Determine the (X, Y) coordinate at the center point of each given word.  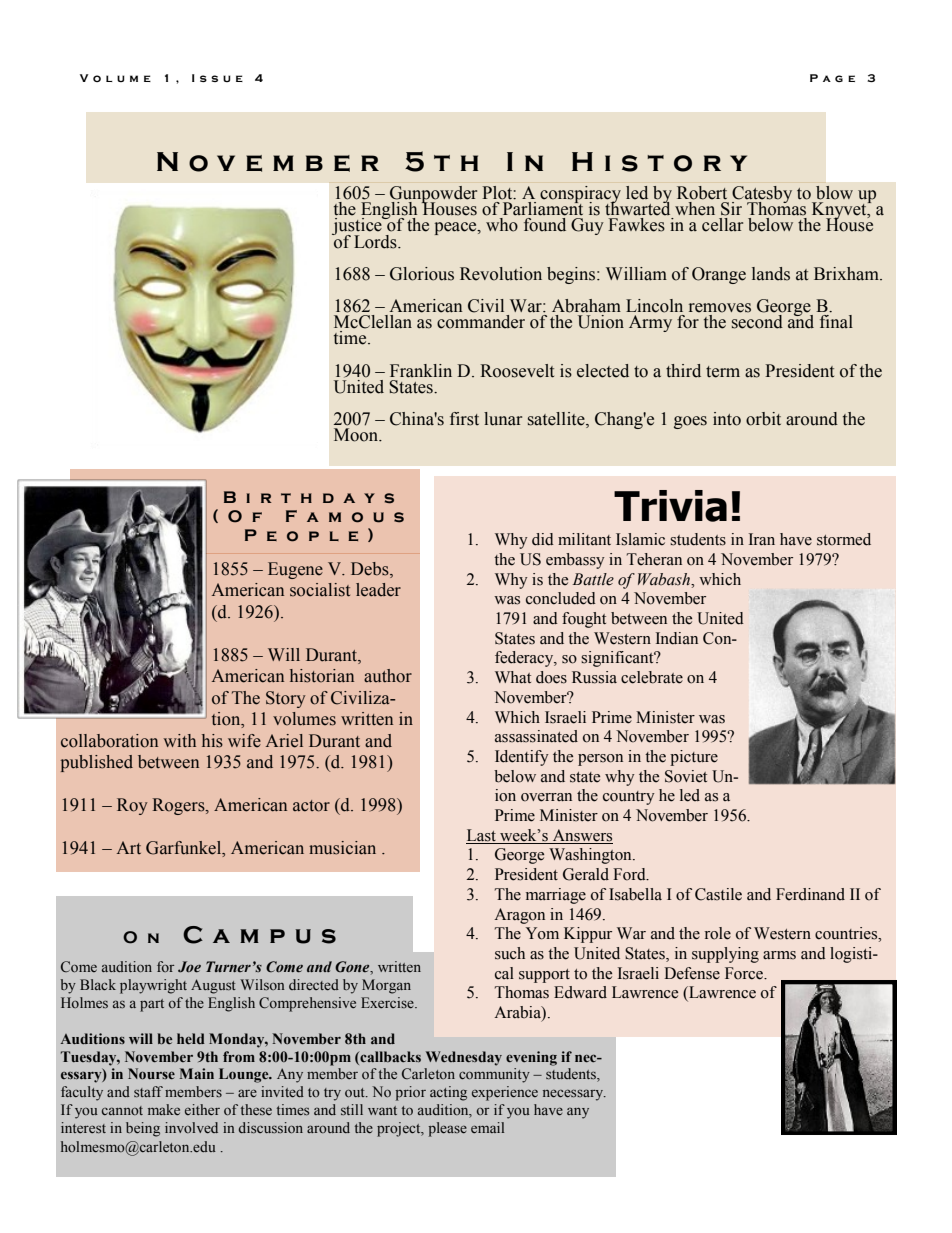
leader (378, 590)
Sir (731, 209)
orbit (763, 419)
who (502, 225)
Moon (357, 435)
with (179, 740)
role (718, 933)
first (464, 419)
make (164, 1109)
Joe (189, 967)
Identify (522, 758)
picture (694, 758)
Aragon (519, 916)
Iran (762, 539)
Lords (376, 242)
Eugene (295, 570)
